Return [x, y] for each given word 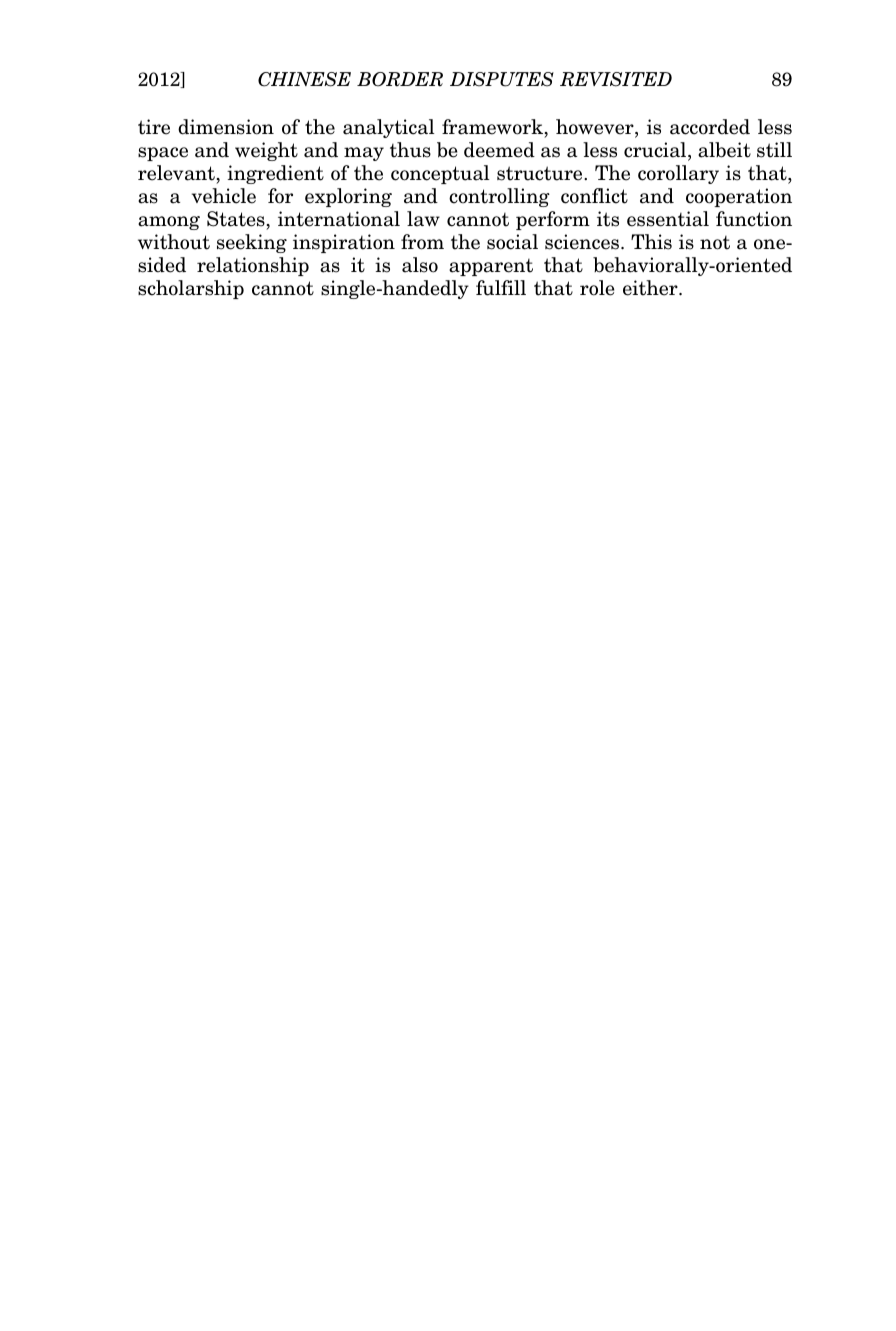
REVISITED [616, 79]
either [651, 288]
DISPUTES [502, 79]
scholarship [191, 289]
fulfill [501, 288]
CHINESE [304, 79]
